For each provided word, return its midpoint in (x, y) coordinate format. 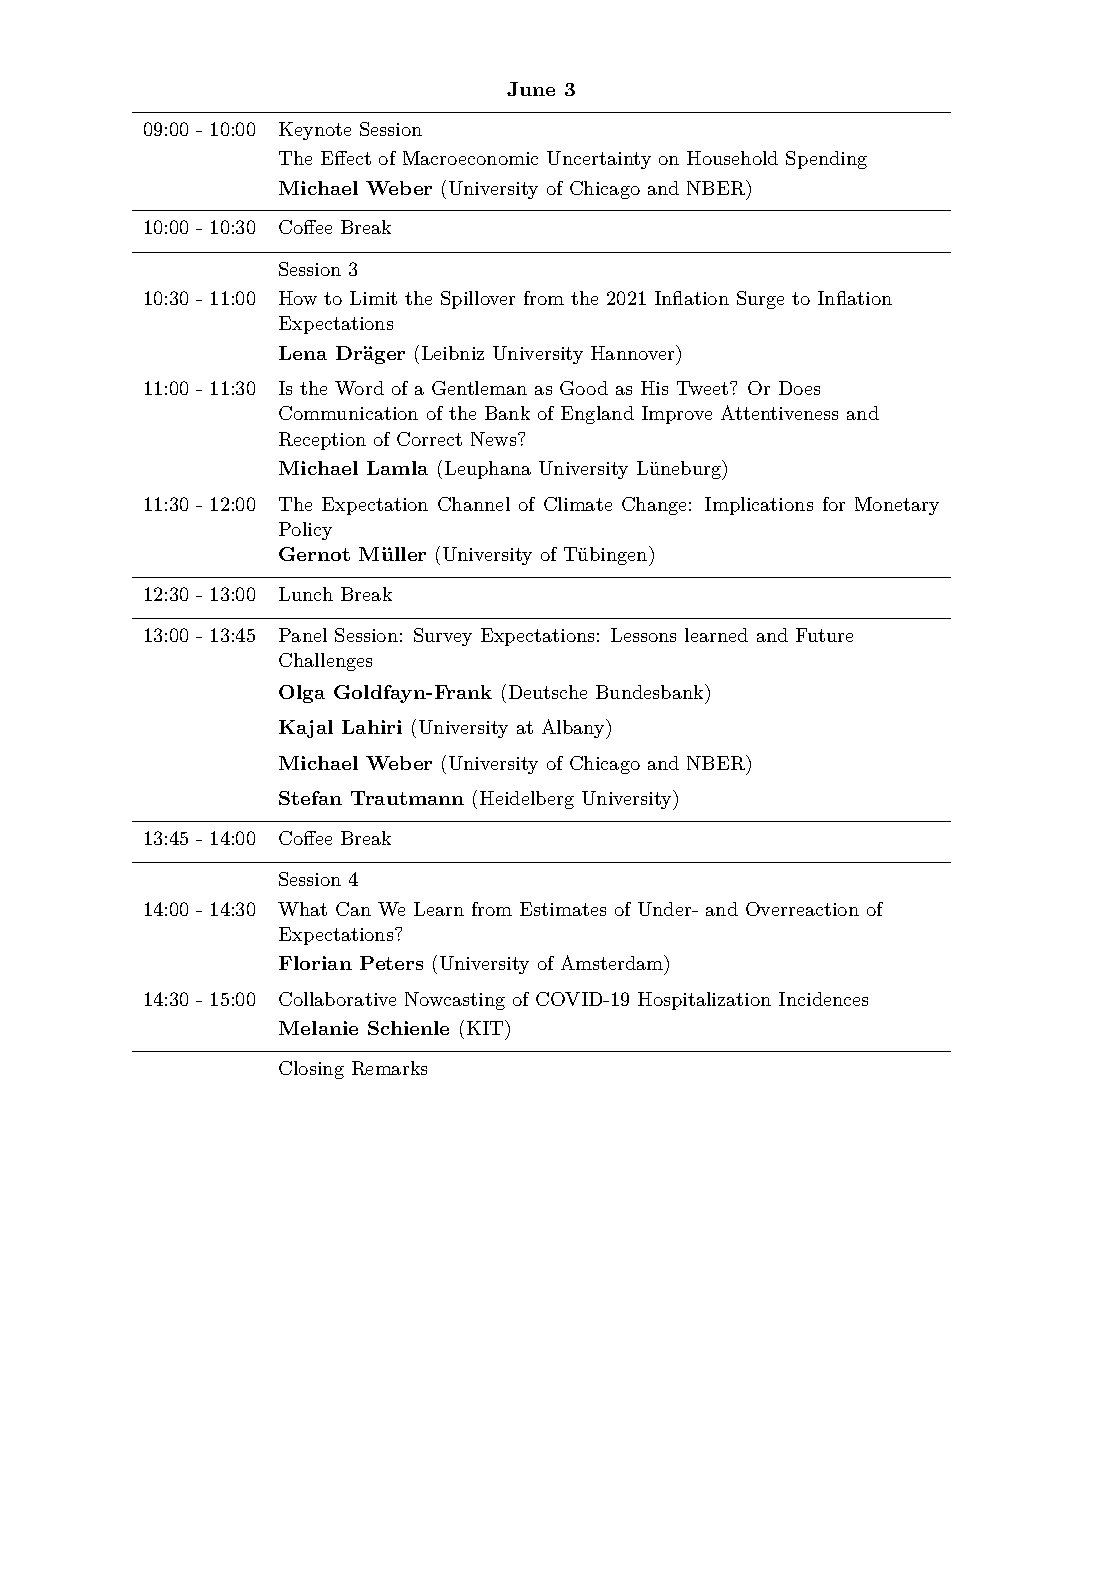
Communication (348, 413)
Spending (826, 160)
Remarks (389, 1068)
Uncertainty (599, 160)
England (597, 415)
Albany (574, 729)
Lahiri (372, 727)
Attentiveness (779, 412)
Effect (346, 158)
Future (824, 635)
